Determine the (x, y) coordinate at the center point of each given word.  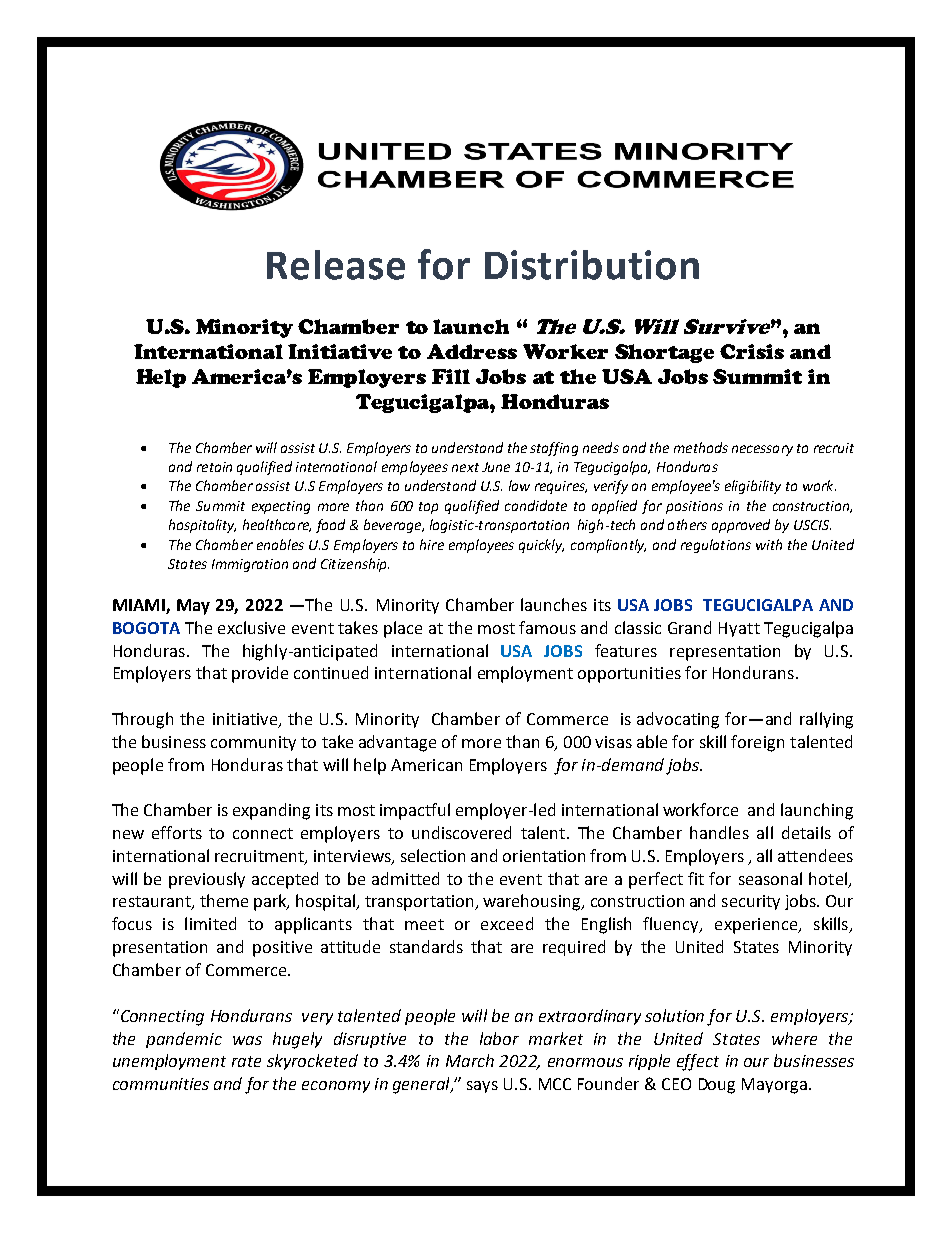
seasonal (770, 878)
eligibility (753, 487)
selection (433, 855)
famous (547, 627)
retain (214, 467)
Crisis (752, 351)
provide (260, 674)
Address (472, 351)
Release (336, 265)
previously (207, 880)
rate (246, 1061)
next (465, 467)
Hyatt (739, 629)
